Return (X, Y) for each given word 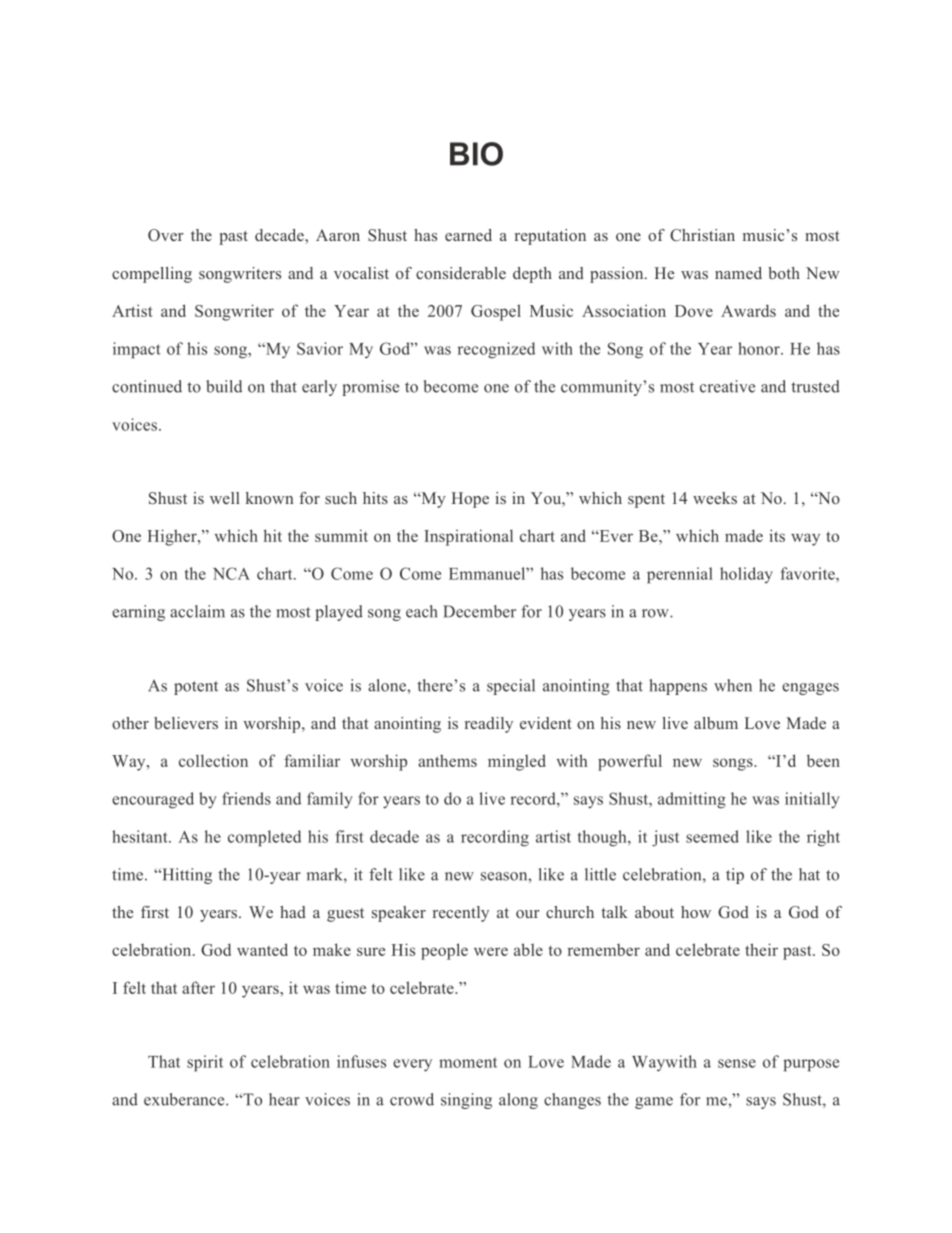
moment (468, 1062)
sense (737, 1063)
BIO (476, 154)
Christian (702, 235)
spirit (205, 1063)
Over (166, 235)
